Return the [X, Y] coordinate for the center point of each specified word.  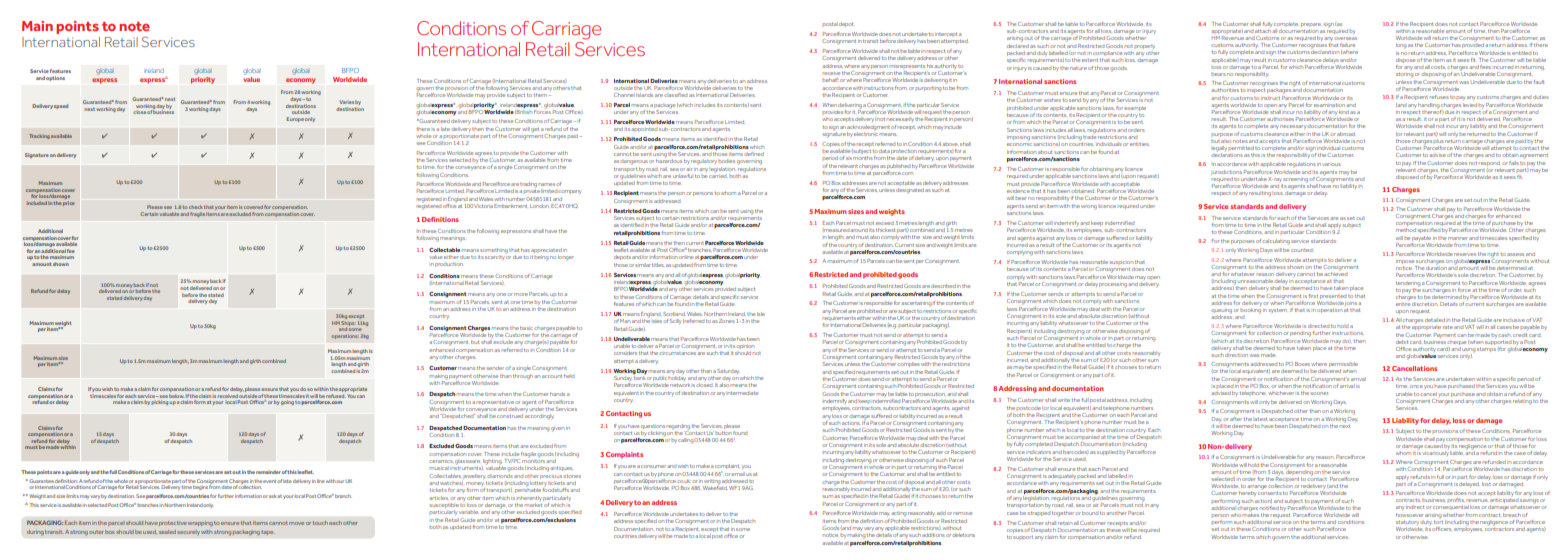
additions [933, 535]
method [1406, 230]
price [69, 203]
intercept [946, 34]
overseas [1345, 38]
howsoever [1409, 515]
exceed [885, 223]
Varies [346, 102]
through [523, 375]
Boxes [1302, 364]
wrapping [200, 524]
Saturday [728, 371]
